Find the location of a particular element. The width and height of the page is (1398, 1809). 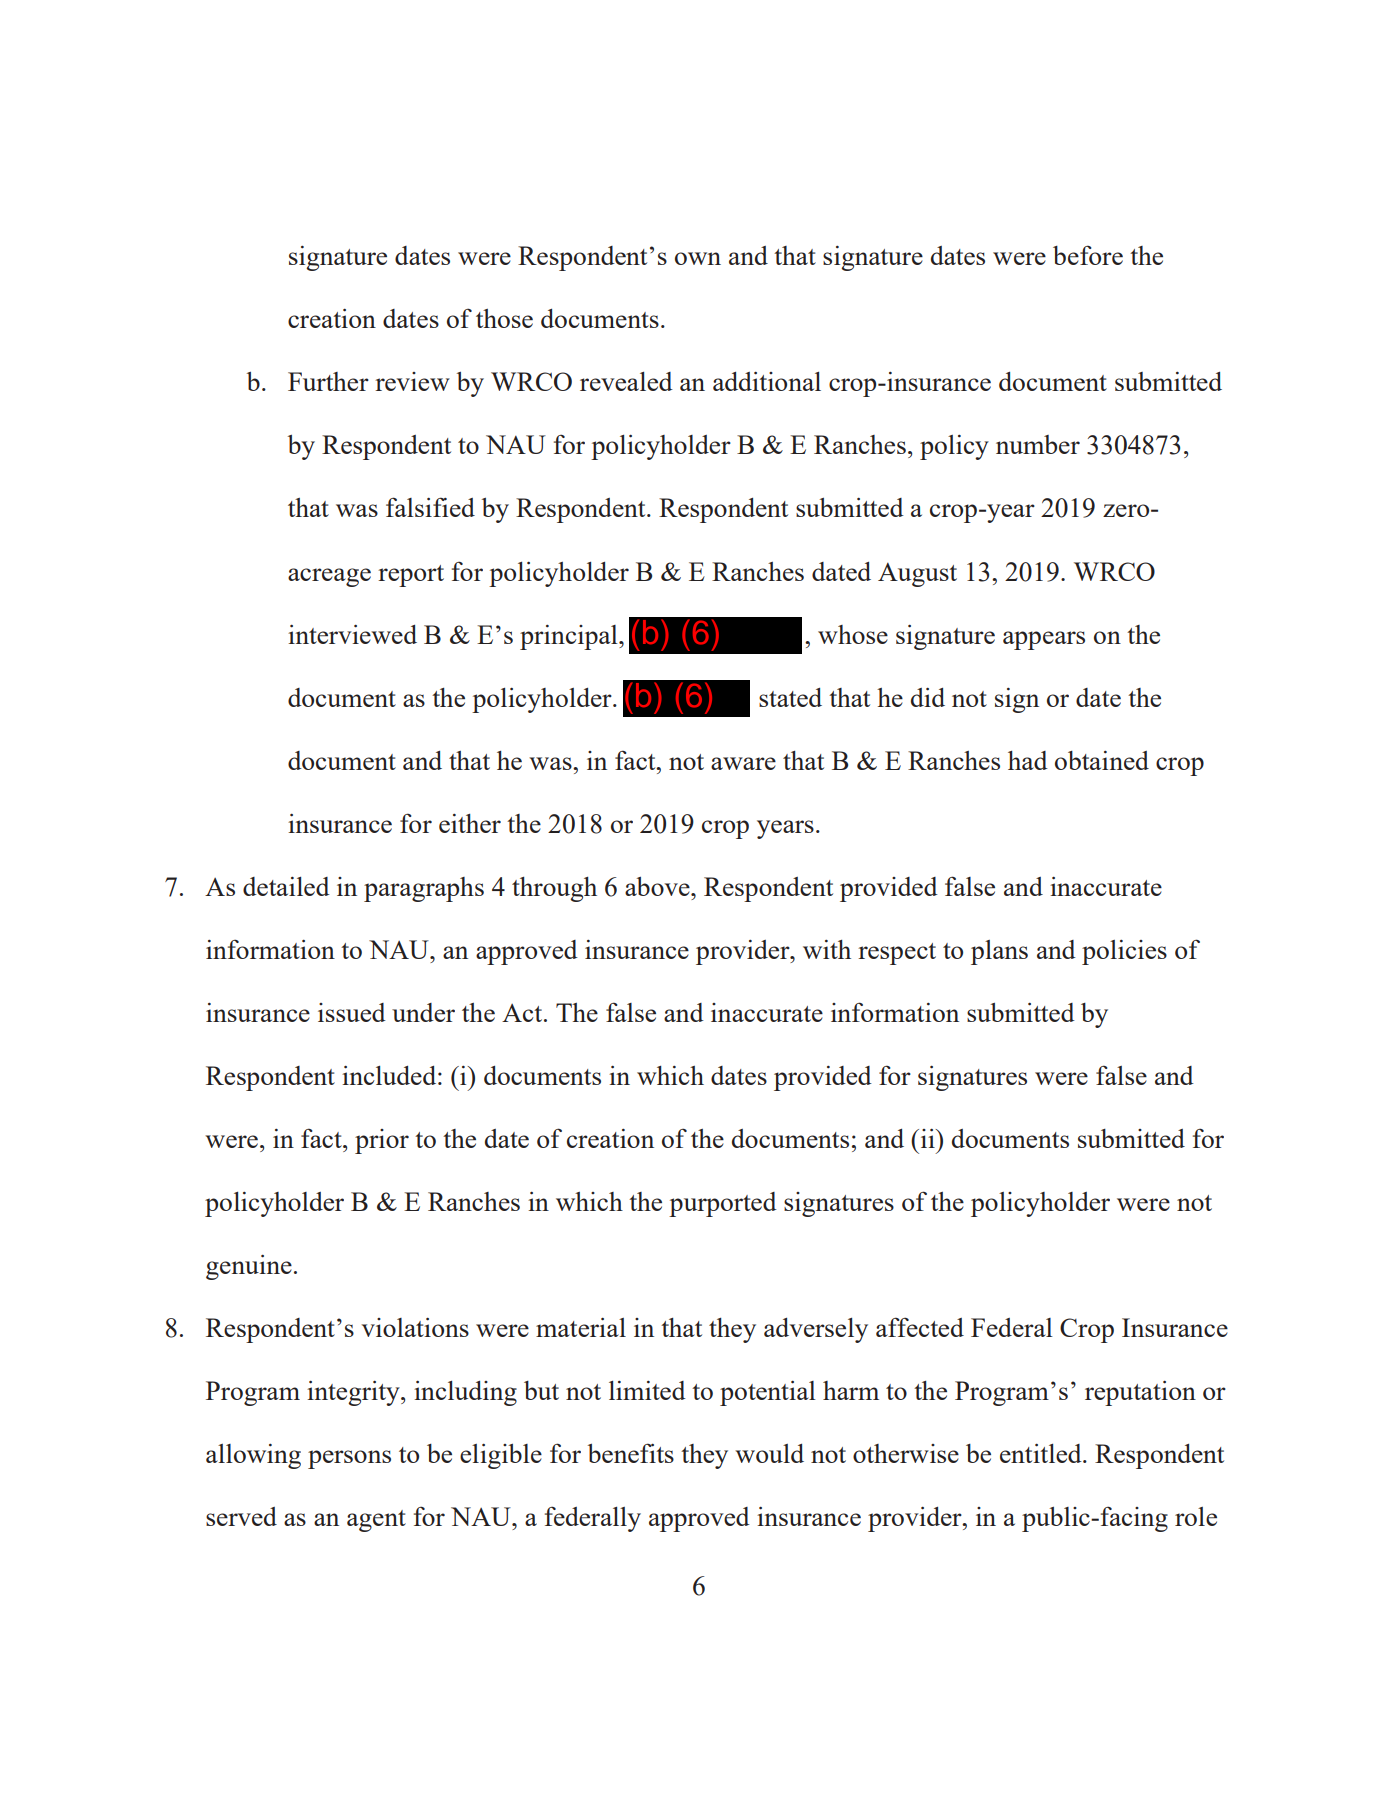

purported is located at coordinates (723, 1204).
